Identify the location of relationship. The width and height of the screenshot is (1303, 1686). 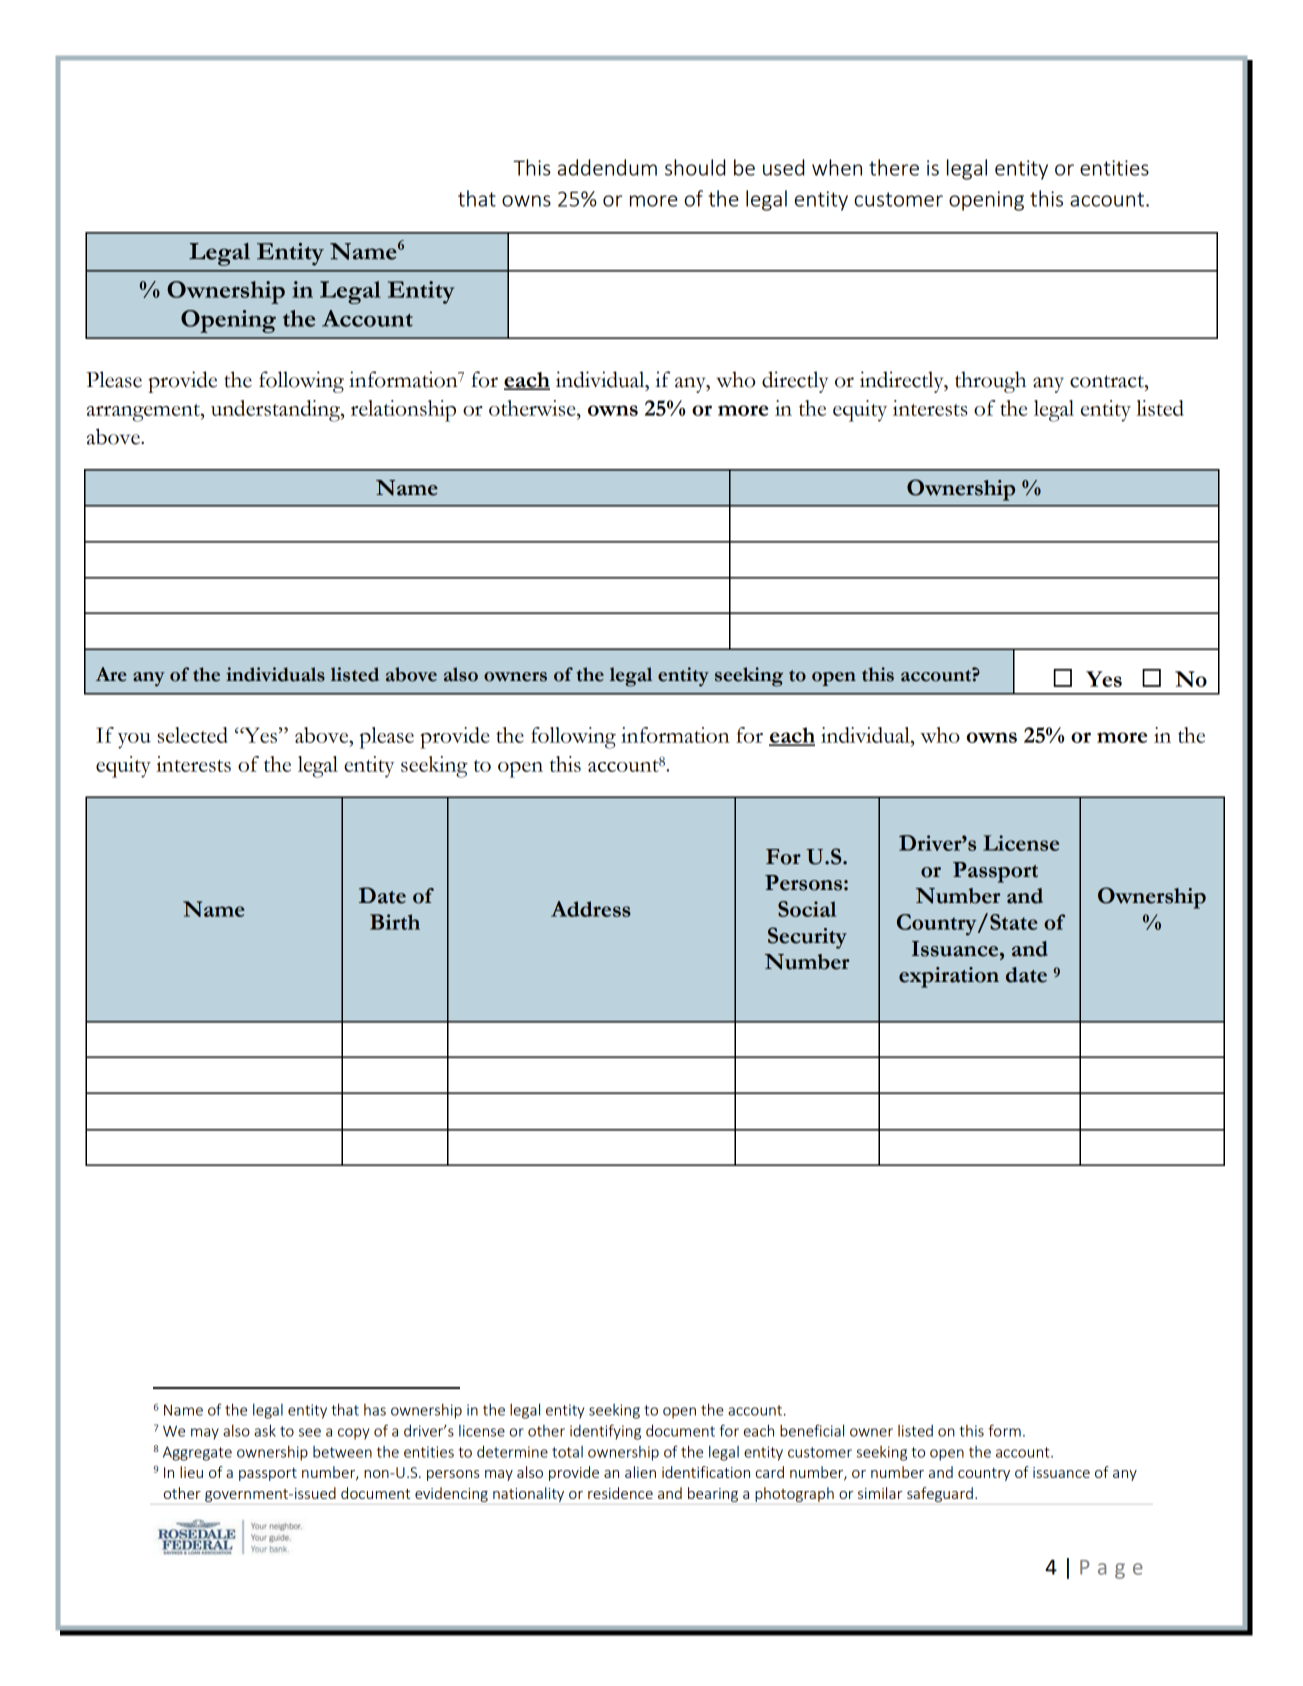
(403, 411).
